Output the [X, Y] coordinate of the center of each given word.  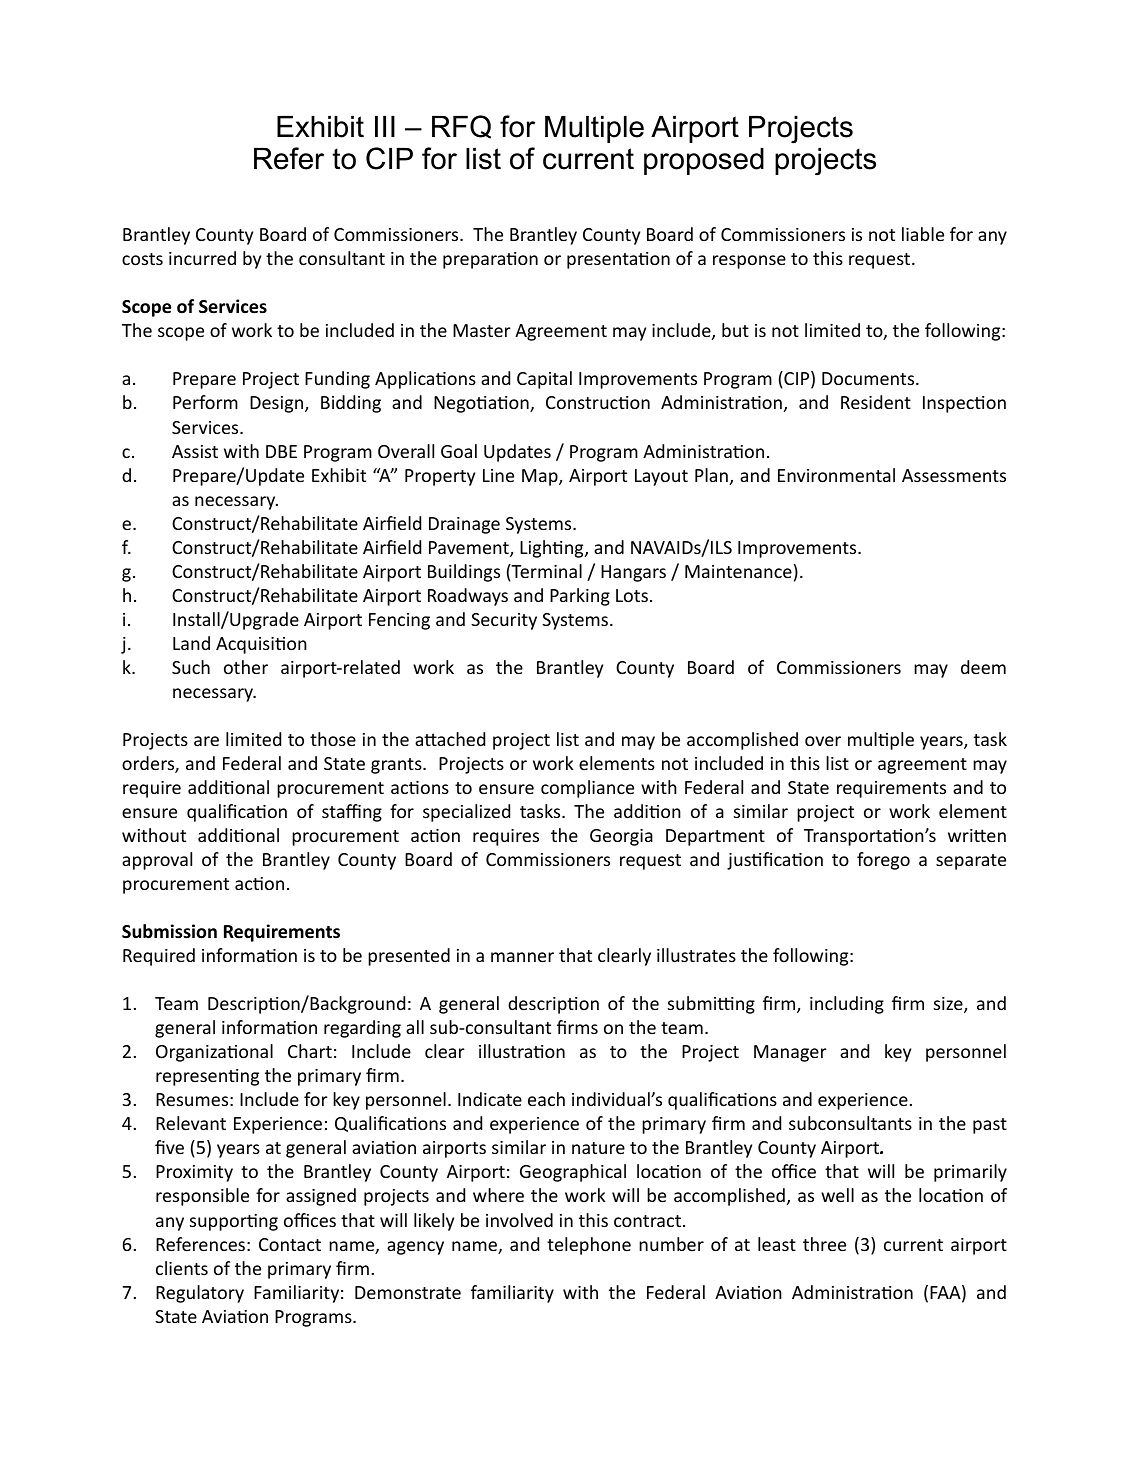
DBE [281, 451]
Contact [290, 1244]
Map [541, 477]
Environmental [836, 475]
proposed [704, 161]
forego [883, 861]
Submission [169, 931]
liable [923, 234]
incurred [202, 258]
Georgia [621, 837]
